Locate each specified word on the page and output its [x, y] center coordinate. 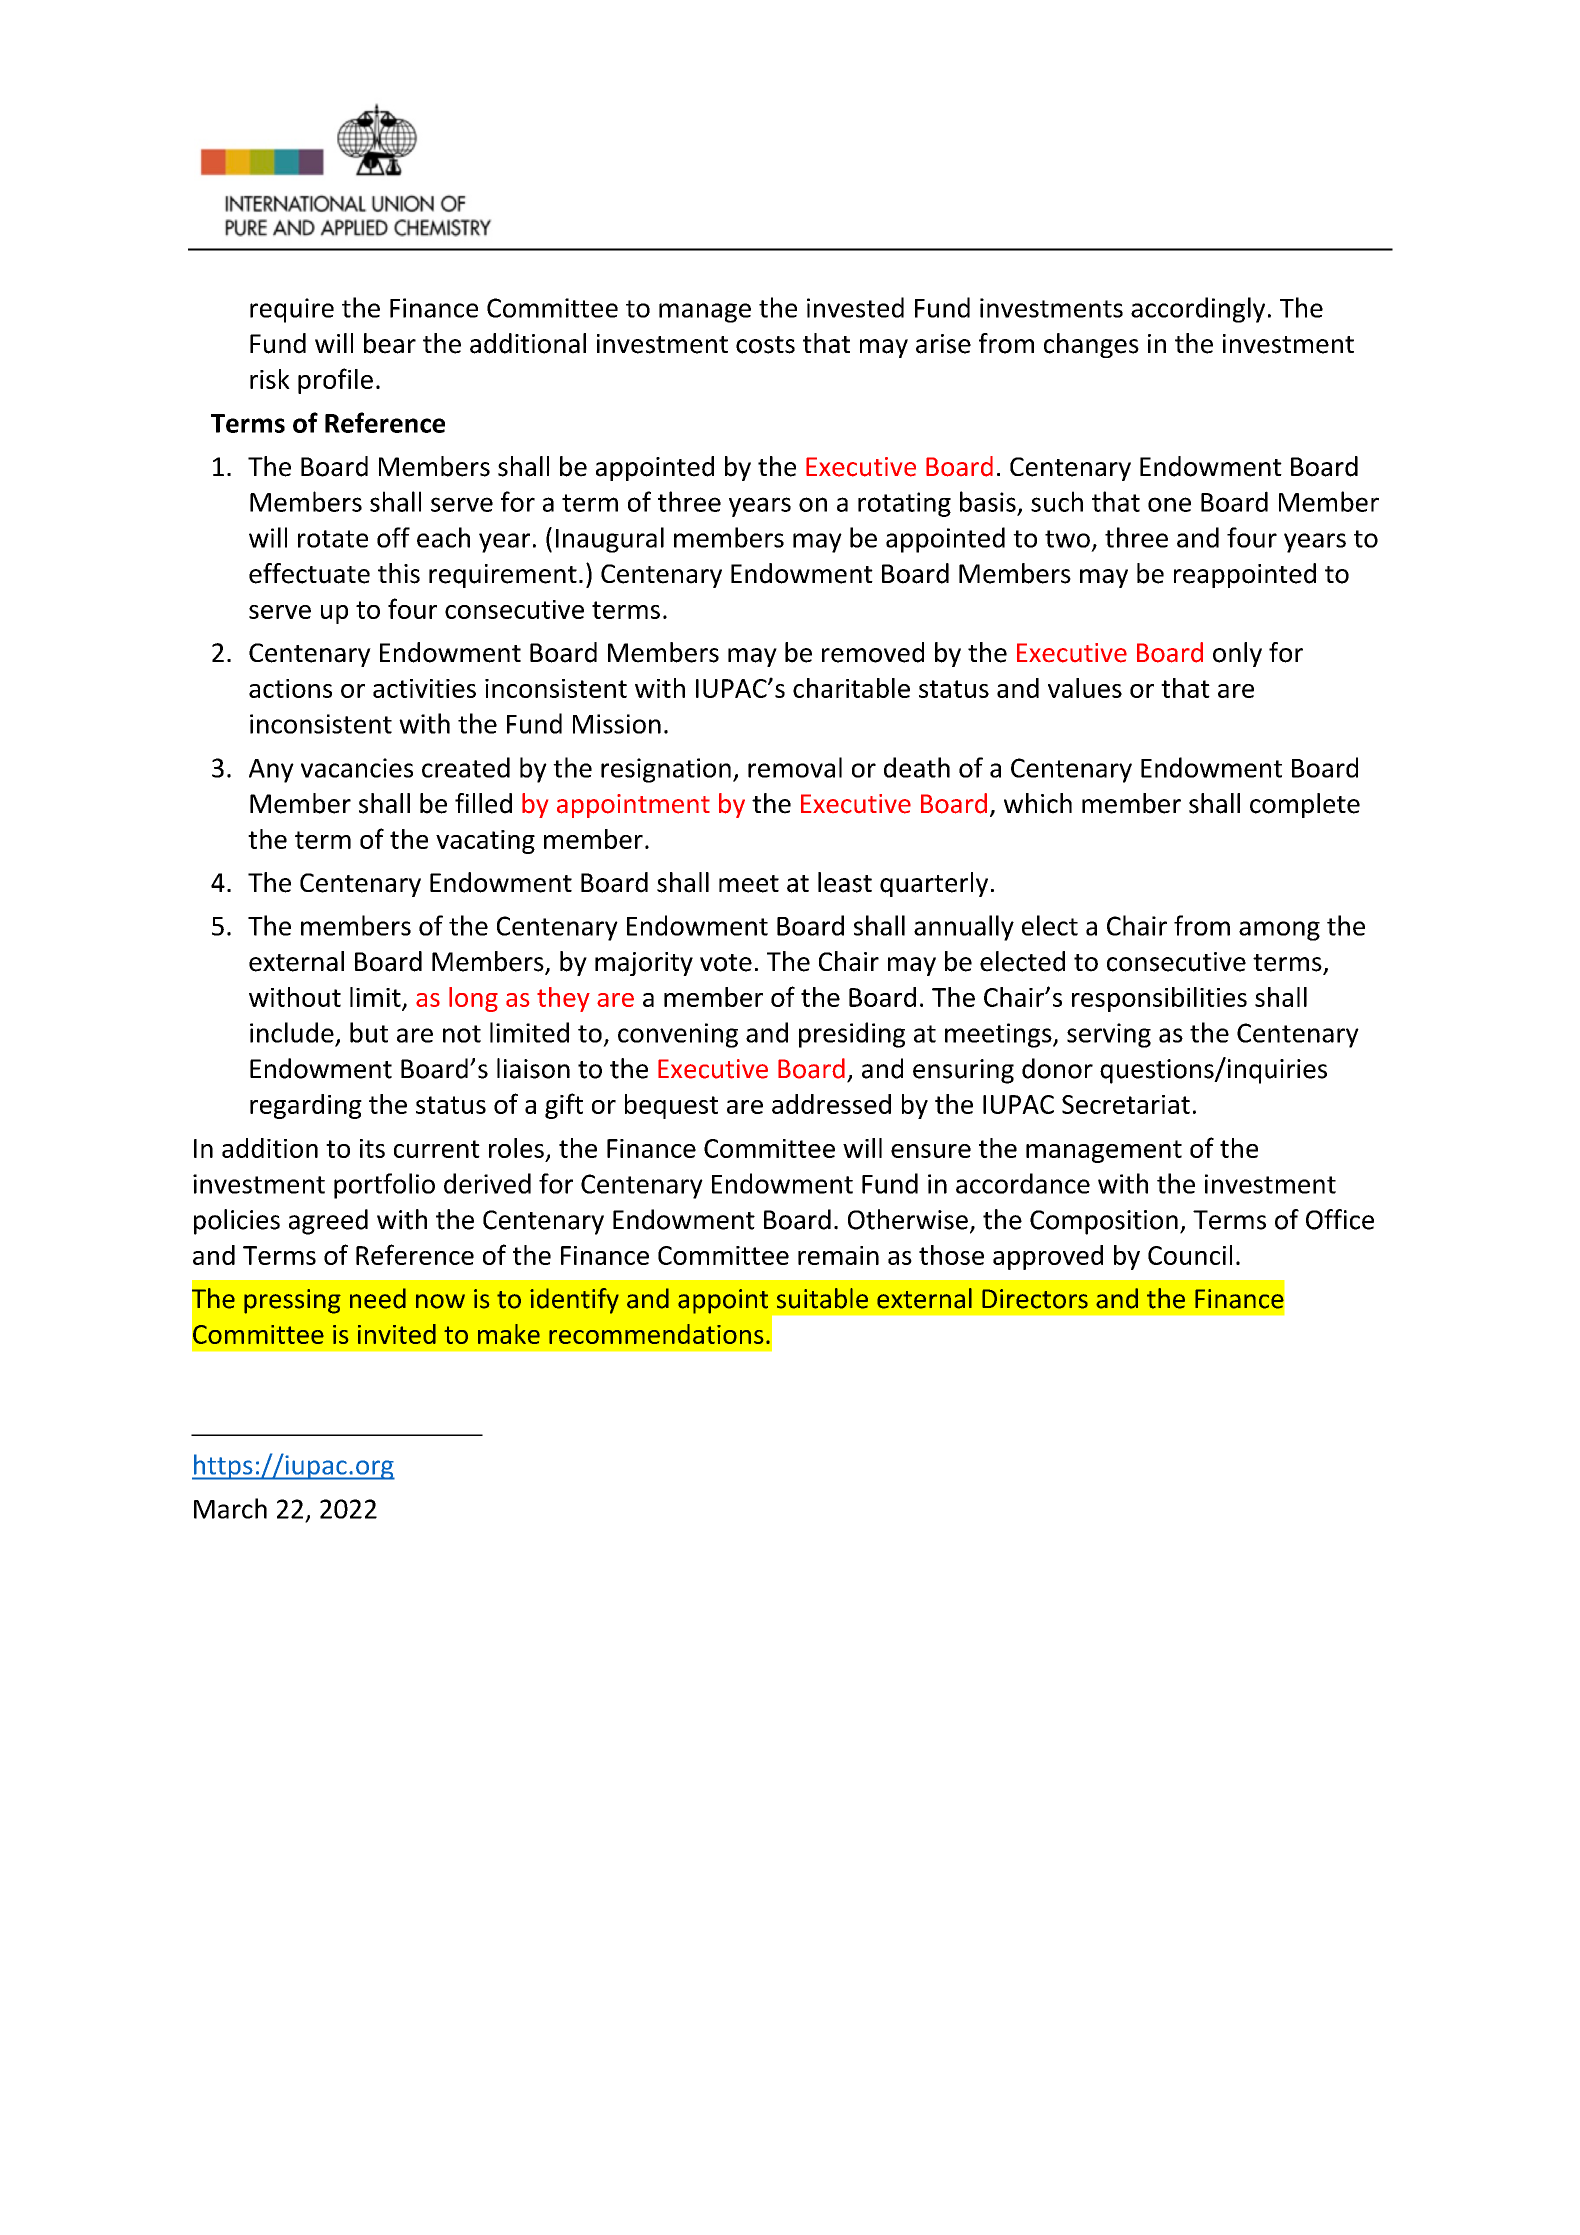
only [1237, 654]
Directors [1035, 1299]
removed [873, 652]
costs [765, 345]
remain [838, 1255]
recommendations [656, 1334]
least [845, 882]
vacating [485, 842]
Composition [1104, 1222]
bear [390, 343]
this [399, 573]
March [230, 1508]
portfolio [384, 1186]
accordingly [1198, 310]
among [1279, 931]
